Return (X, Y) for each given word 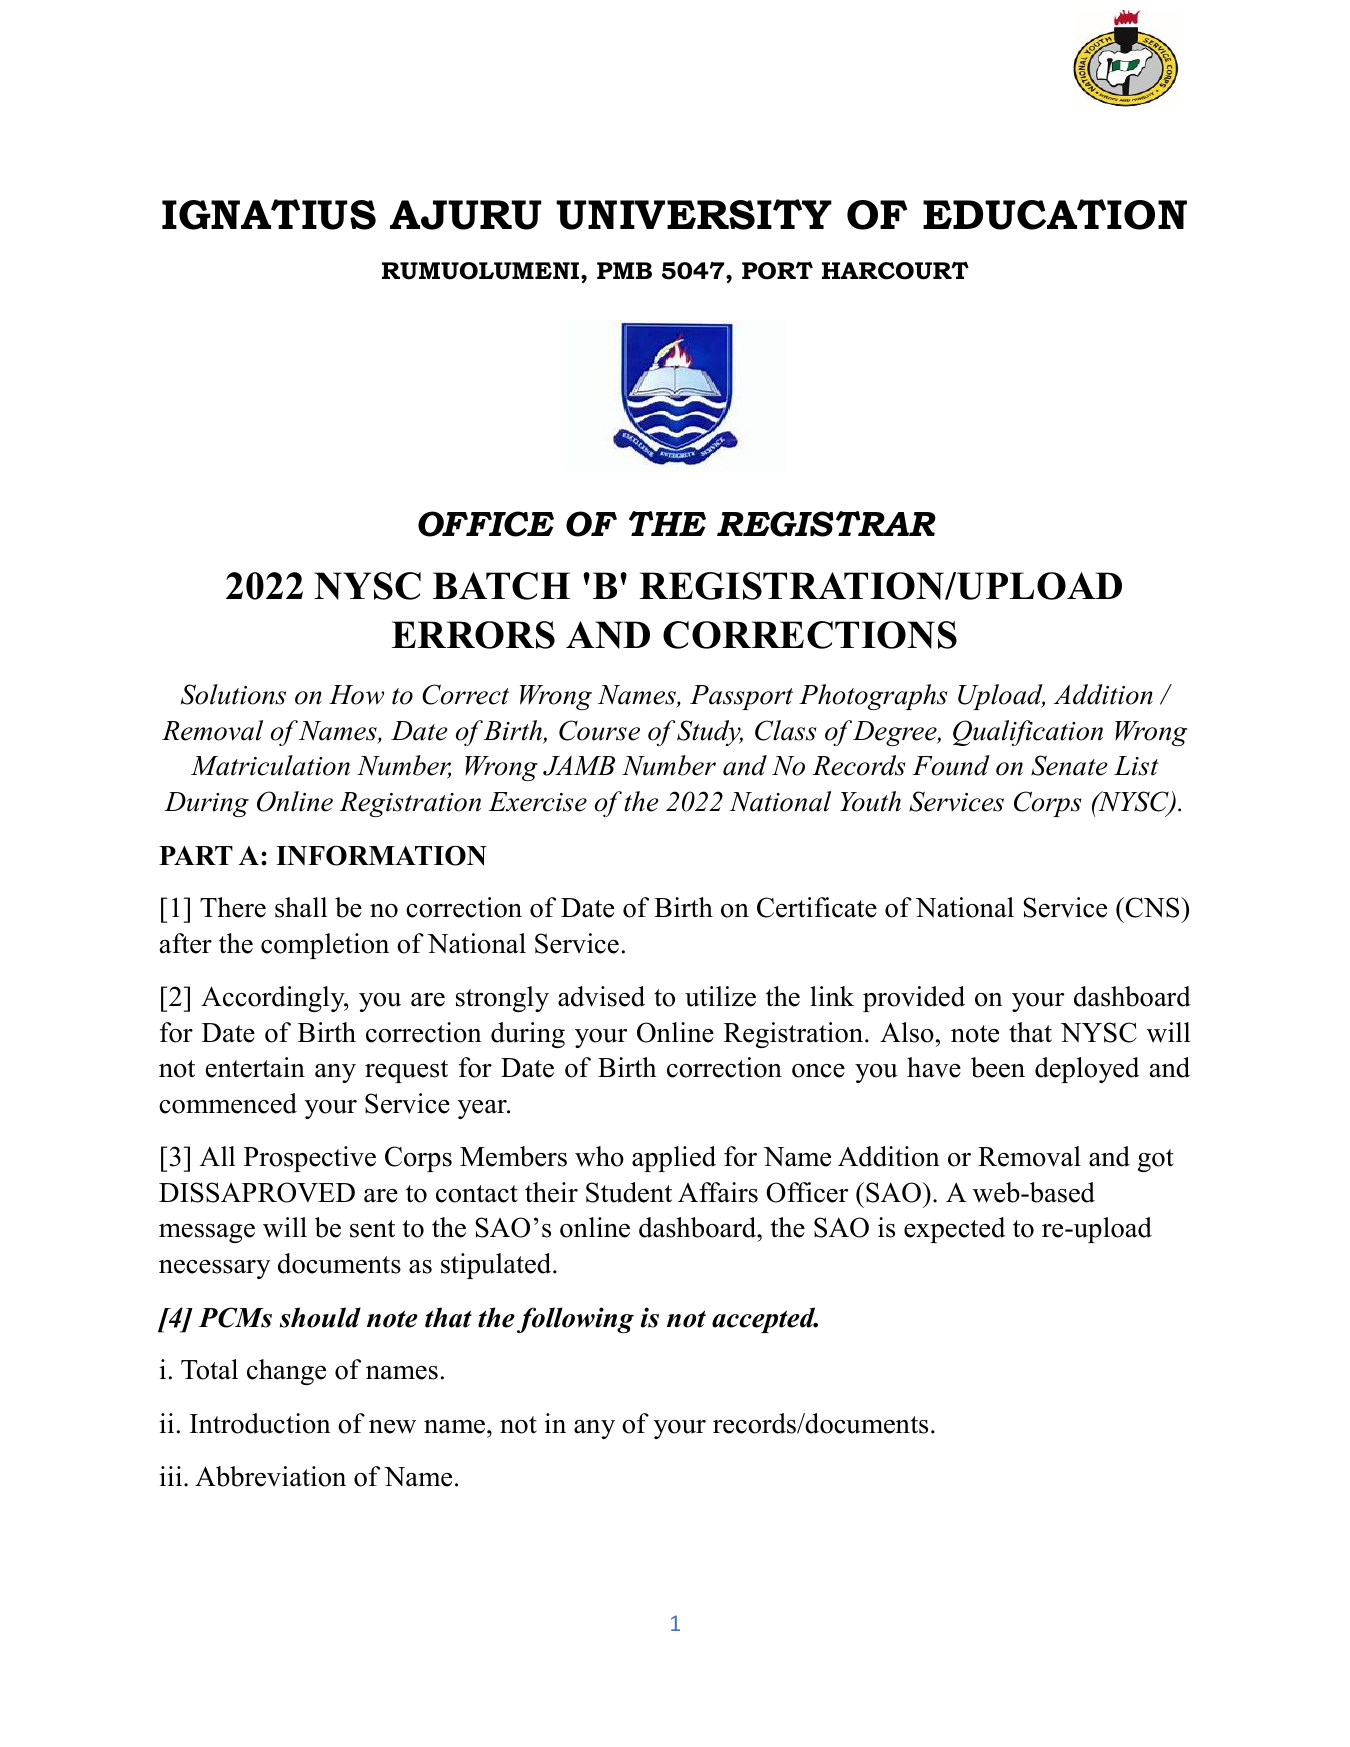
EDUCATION (1055, 214)
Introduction (260, 1423)
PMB (624, 270)
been (998, 1067)
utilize (720, 996)
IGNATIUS (269, 214)
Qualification (1028, 733)
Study (710, 733)
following (575, 1320)
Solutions (233, 694)
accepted (765, 1320)
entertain (255, 1067)
